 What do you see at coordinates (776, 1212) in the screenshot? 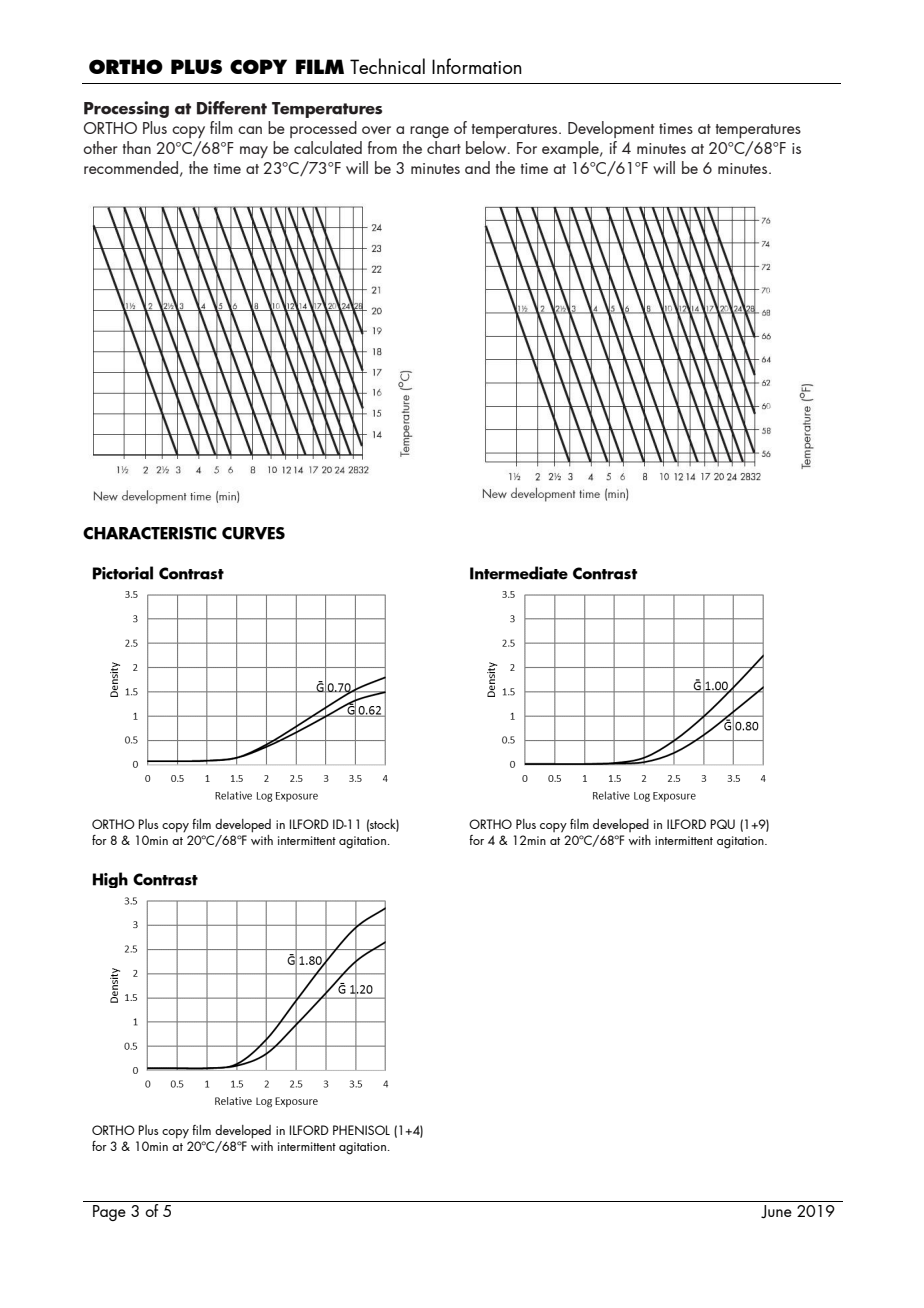
I see `June` at bounding box center [776, 1212].
